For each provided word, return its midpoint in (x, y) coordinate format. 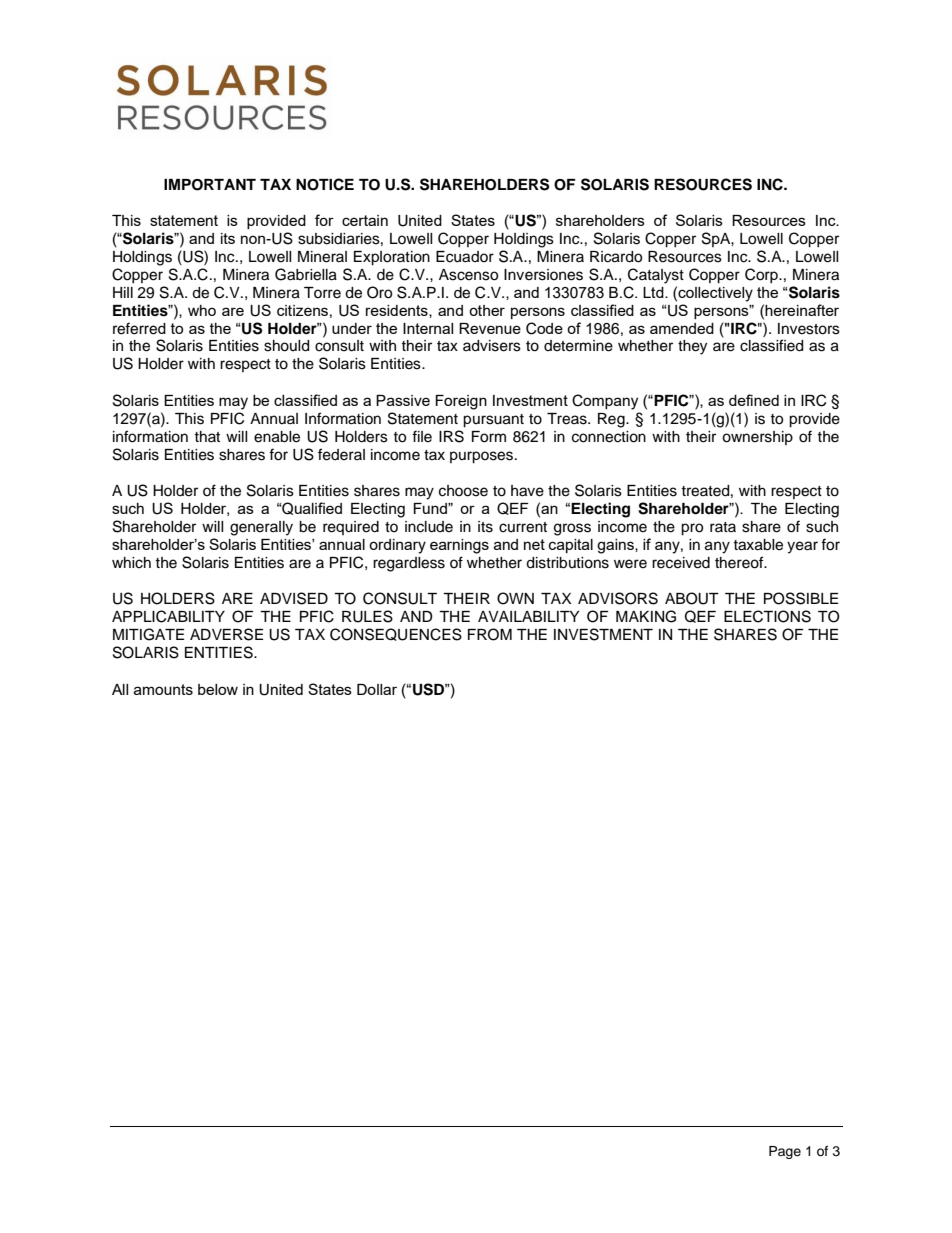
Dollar (377, 689)
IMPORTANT (210, 185)
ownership (757, 438)
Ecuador (465, 257)
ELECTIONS (767, 616)
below (218, 689)
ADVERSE (226, 634)
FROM (490, 634)
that (207, 436)
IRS (451, 436)
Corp (762, 275)
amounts (163, 689)
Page (785, 1152)
